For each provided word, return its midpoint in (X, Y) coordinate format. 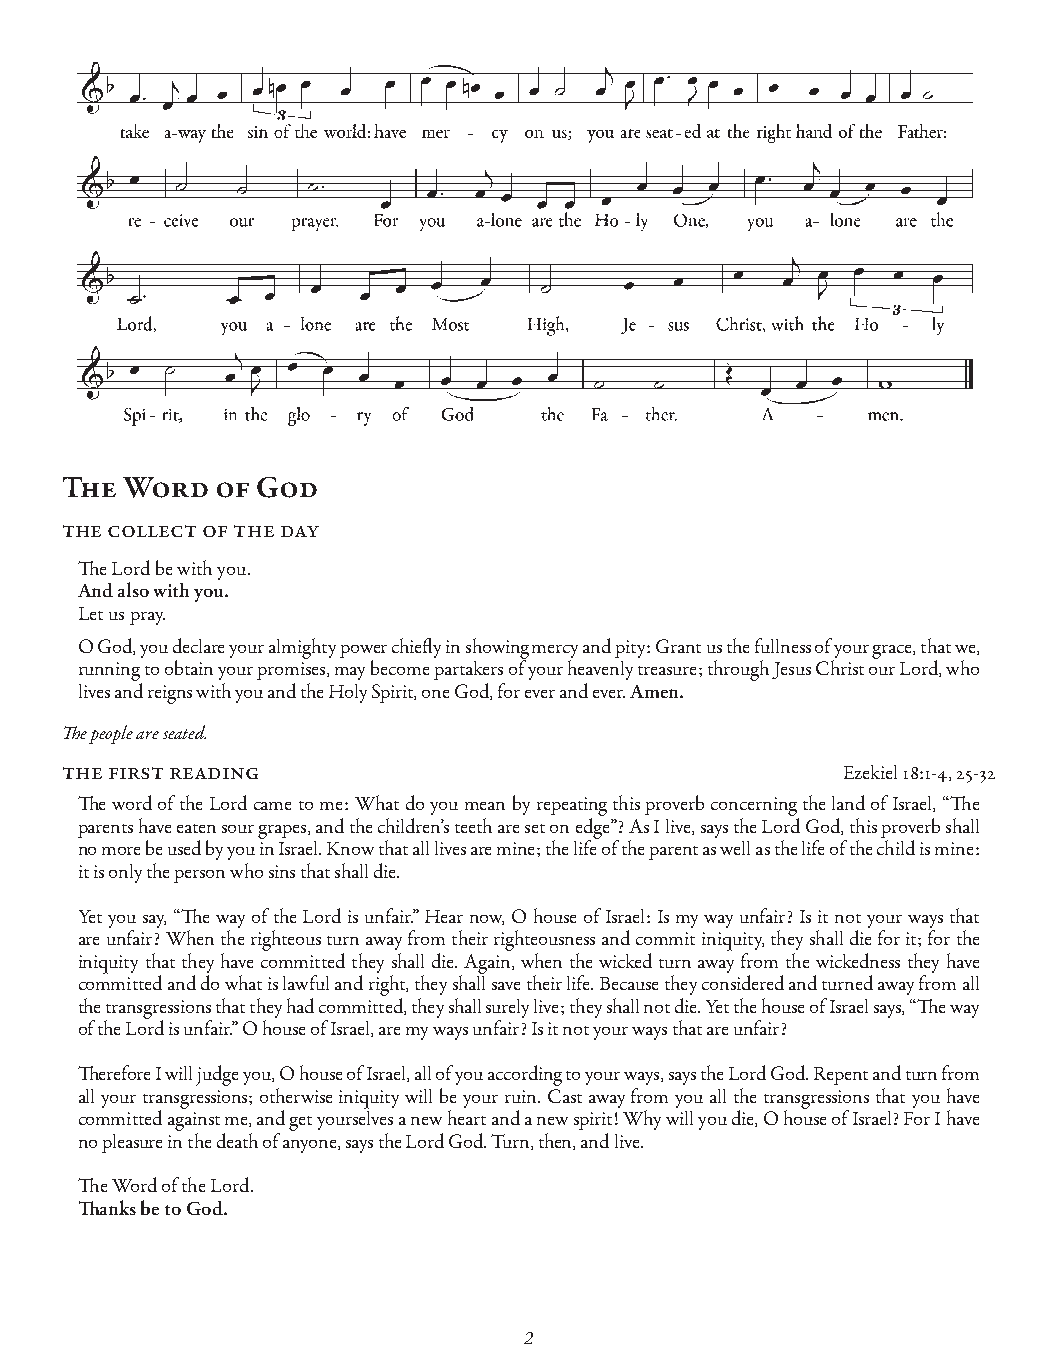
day (300, 531)
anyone (311, 1146)
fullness (783, 645)
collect (152, 531)
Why (642, 1120)
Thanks (107, 1207)
